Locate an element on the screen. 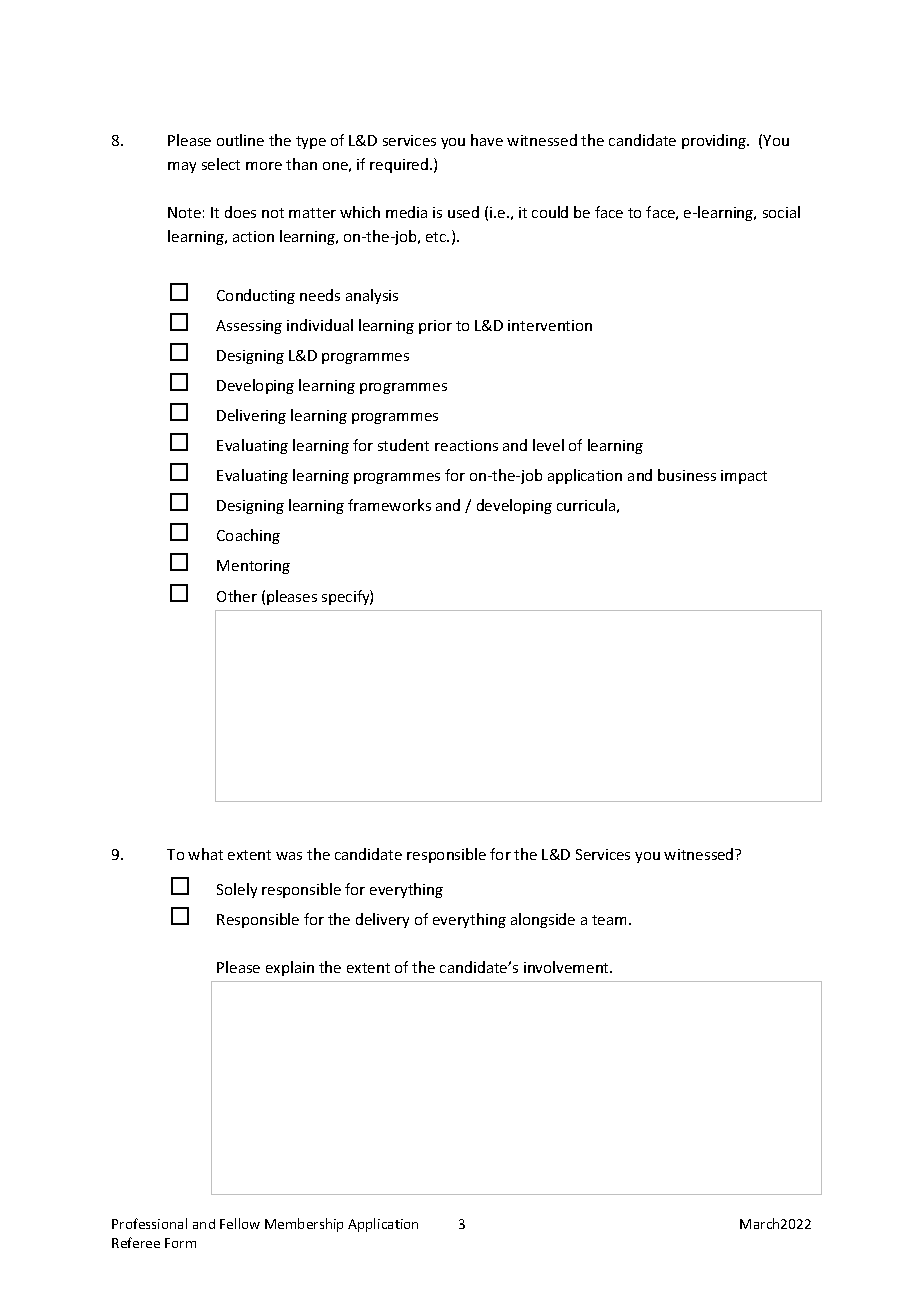 This screenshot has width=924, height=1308. providing is located at coordinates (715, 141).
